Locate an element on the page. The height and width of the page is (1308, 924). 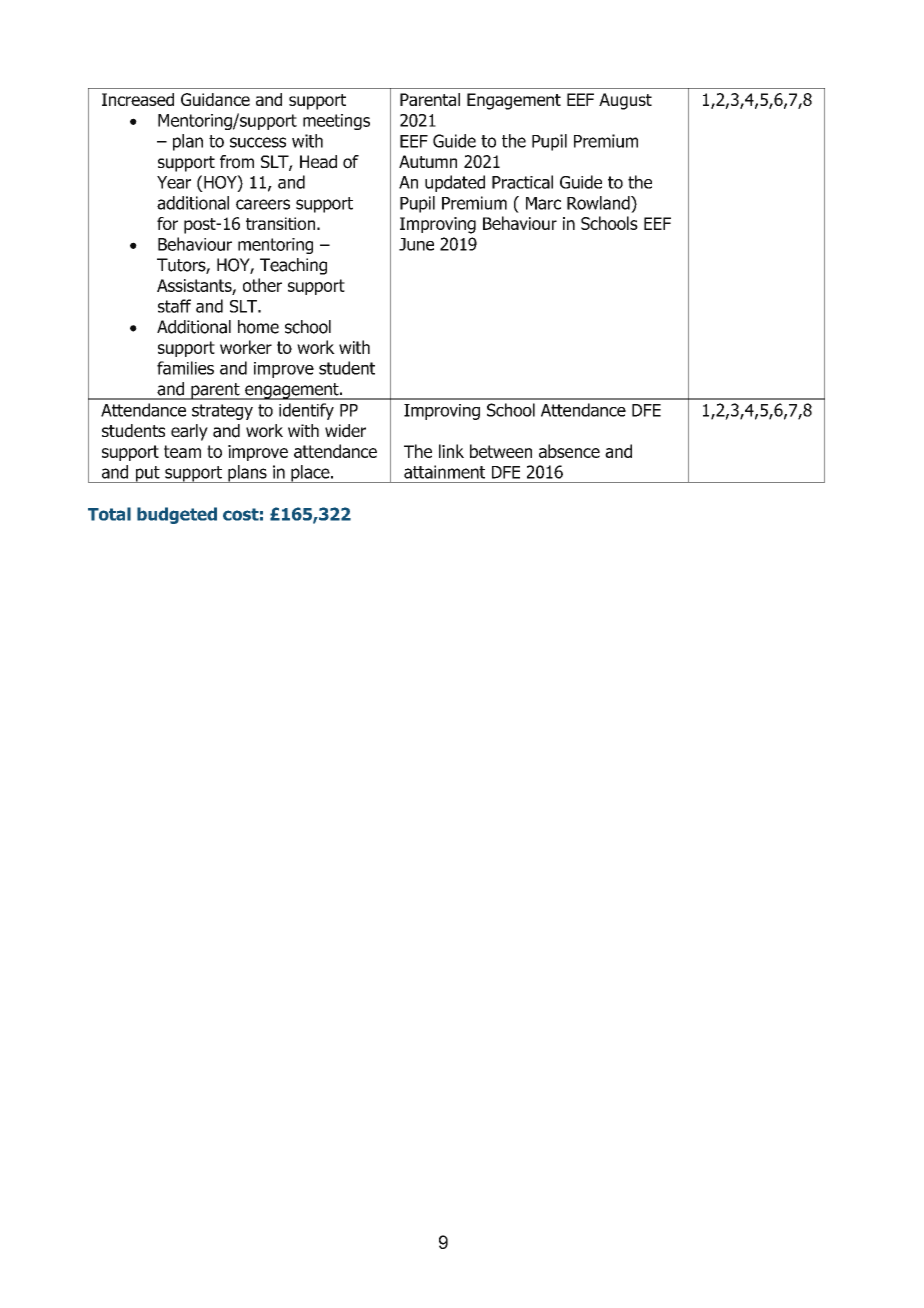
attainment is located at coordinates (444, 472).
